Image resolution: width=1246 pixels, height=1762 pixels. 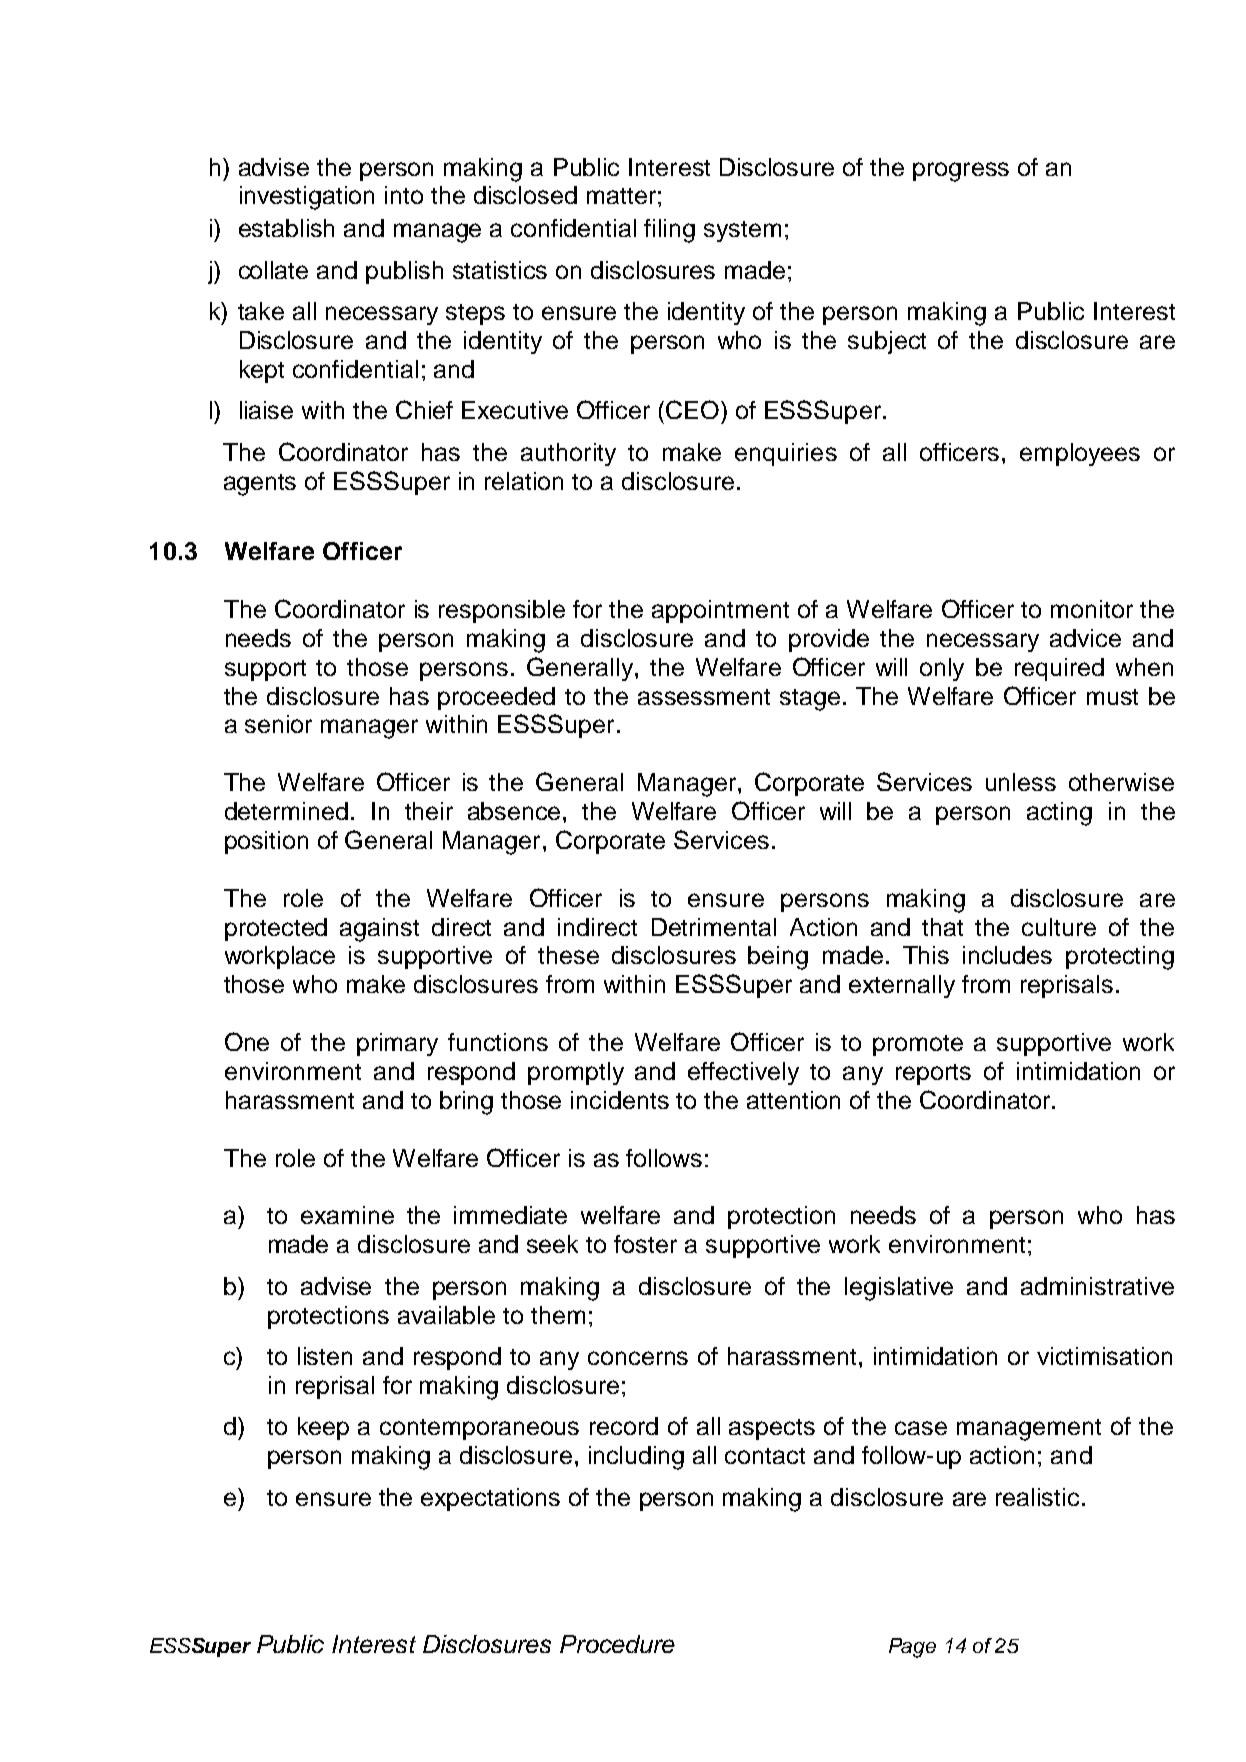 What do you see at coordinates (1092, 609) in the screenshot?
I see `monitor` at bounding box center [1092, 609].
